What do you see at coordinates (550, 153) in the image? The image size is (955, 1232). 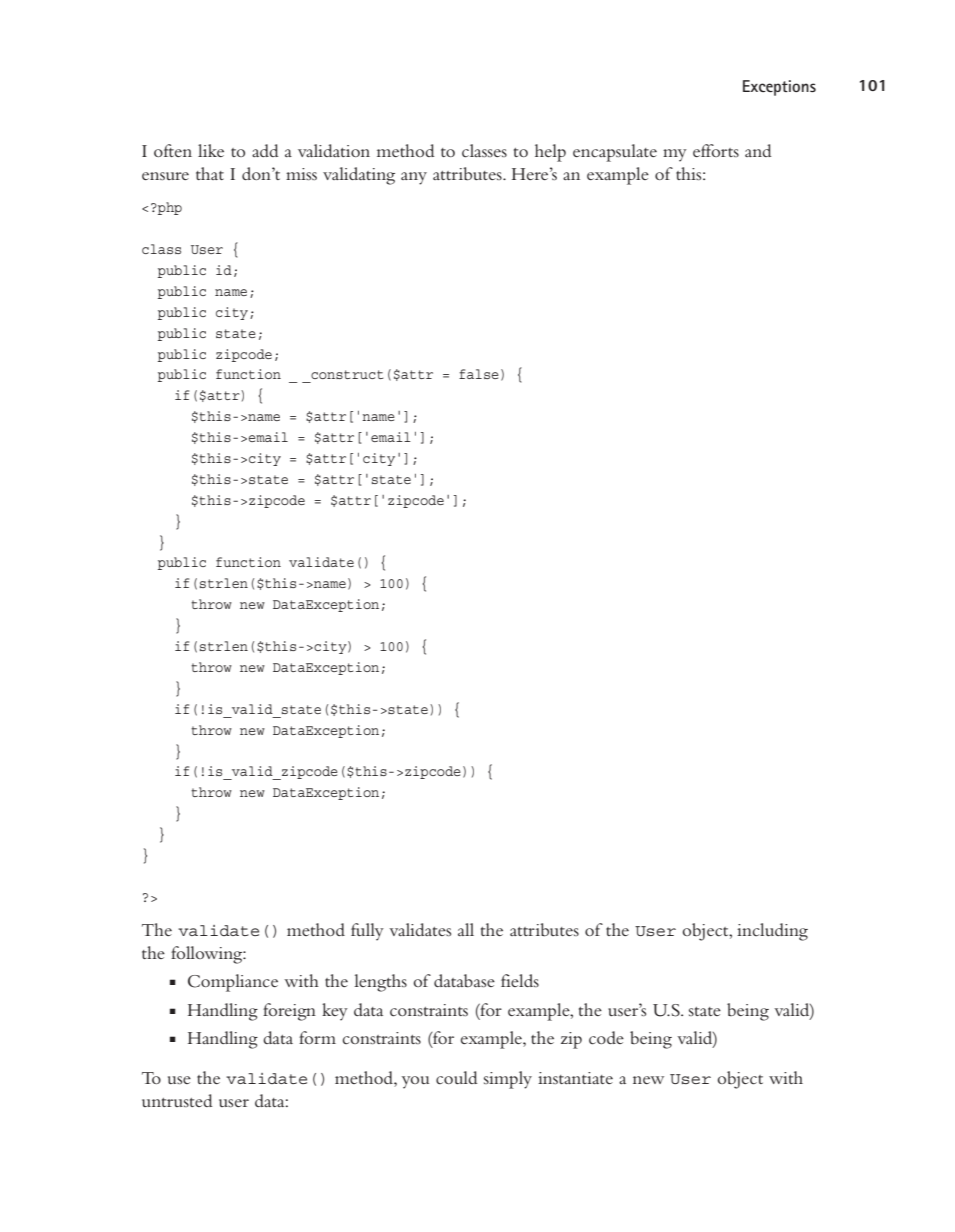 I see `help` at bounding box center [550, 153].
